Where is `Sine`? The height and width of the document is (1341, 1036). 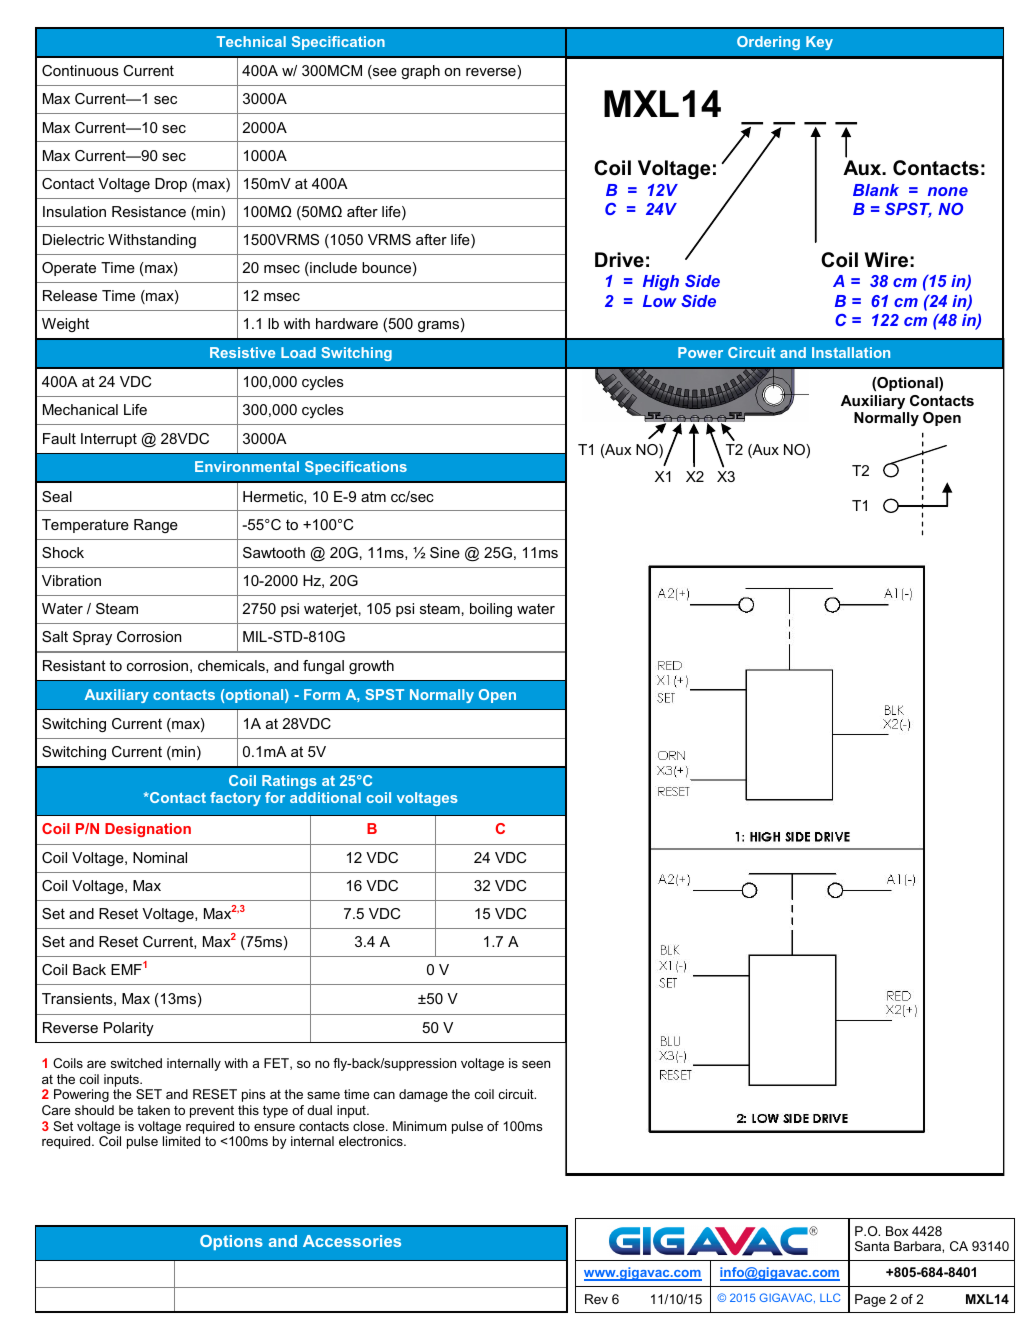
Sine is located at coordinates (445, 552).
